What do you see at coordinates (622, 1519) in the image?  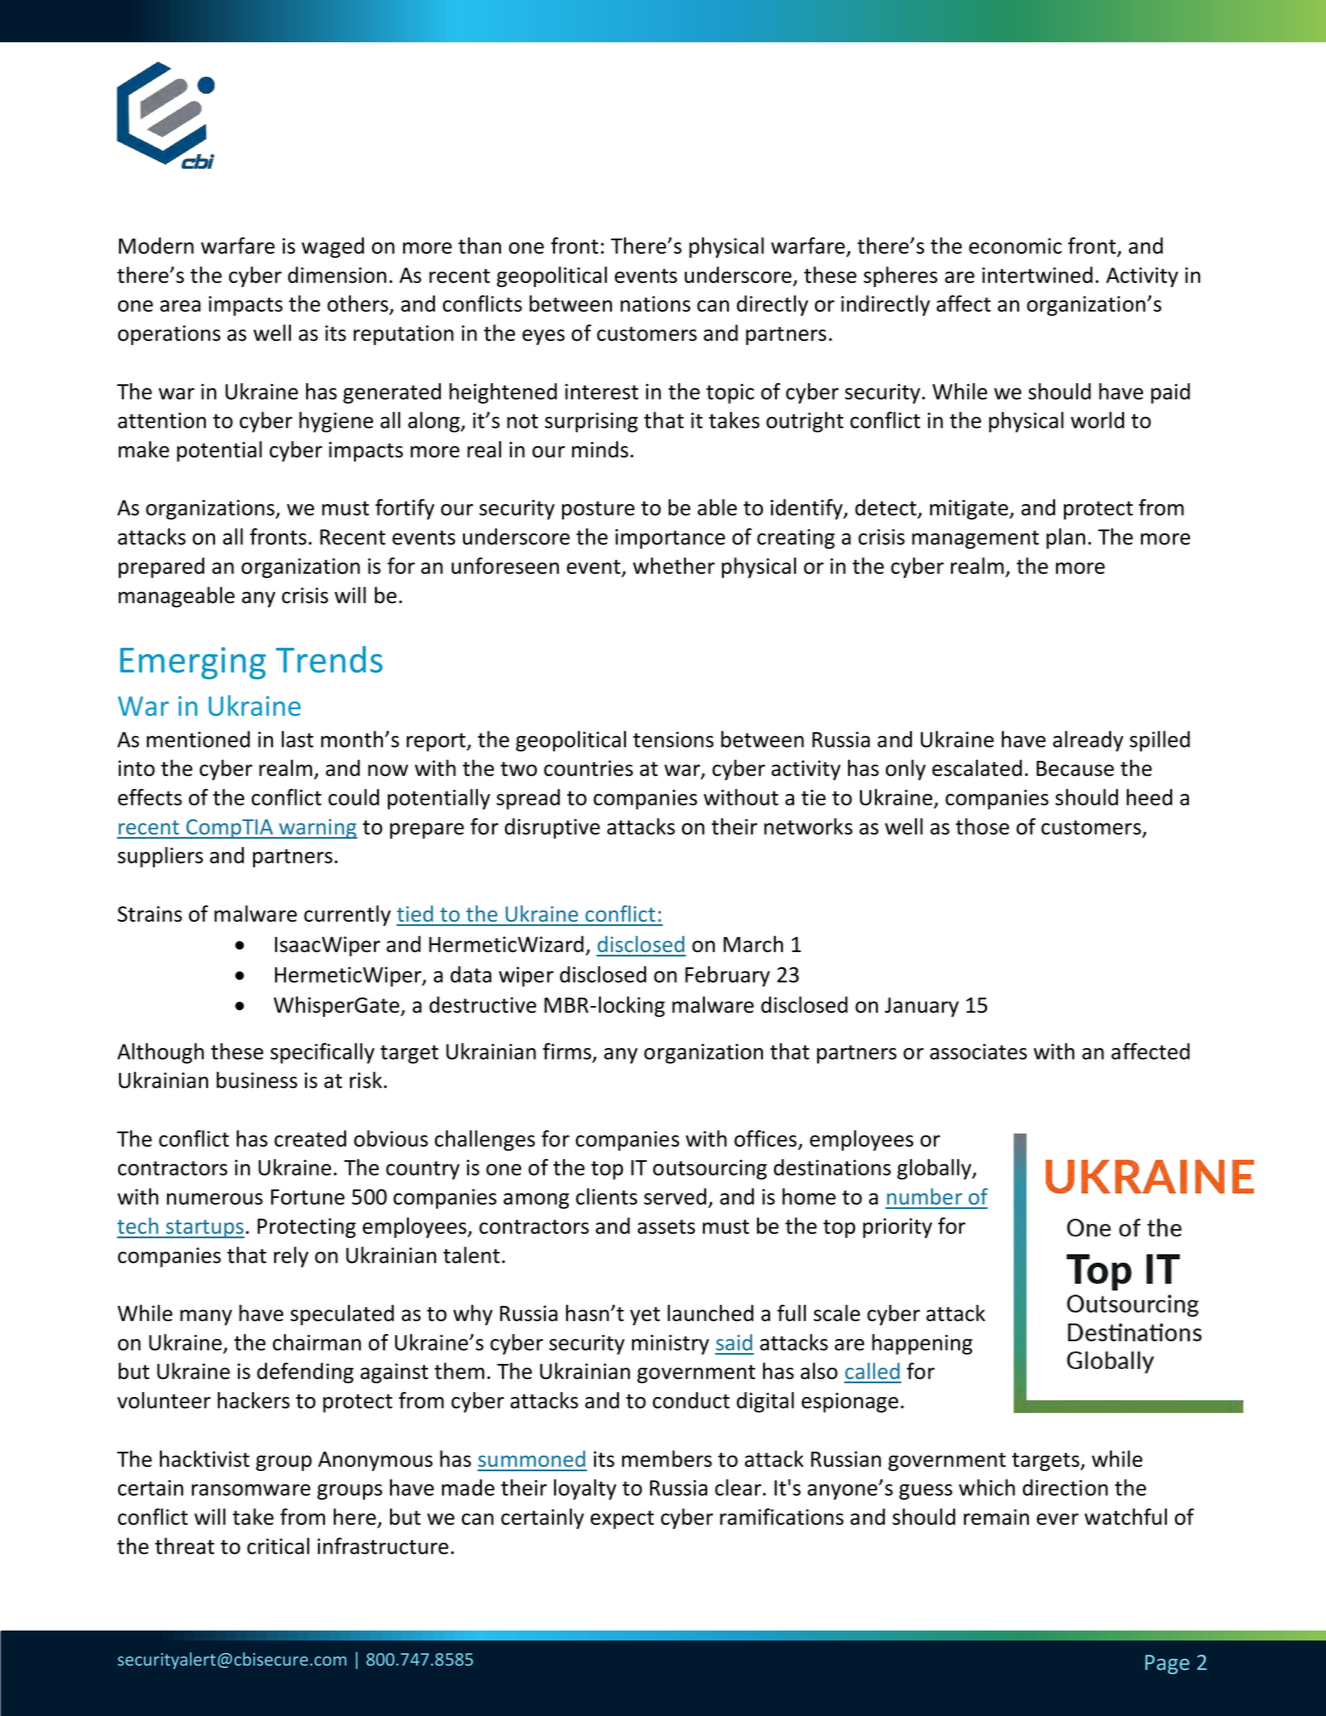 I see `expect` at bounding box center [622, 1519].
